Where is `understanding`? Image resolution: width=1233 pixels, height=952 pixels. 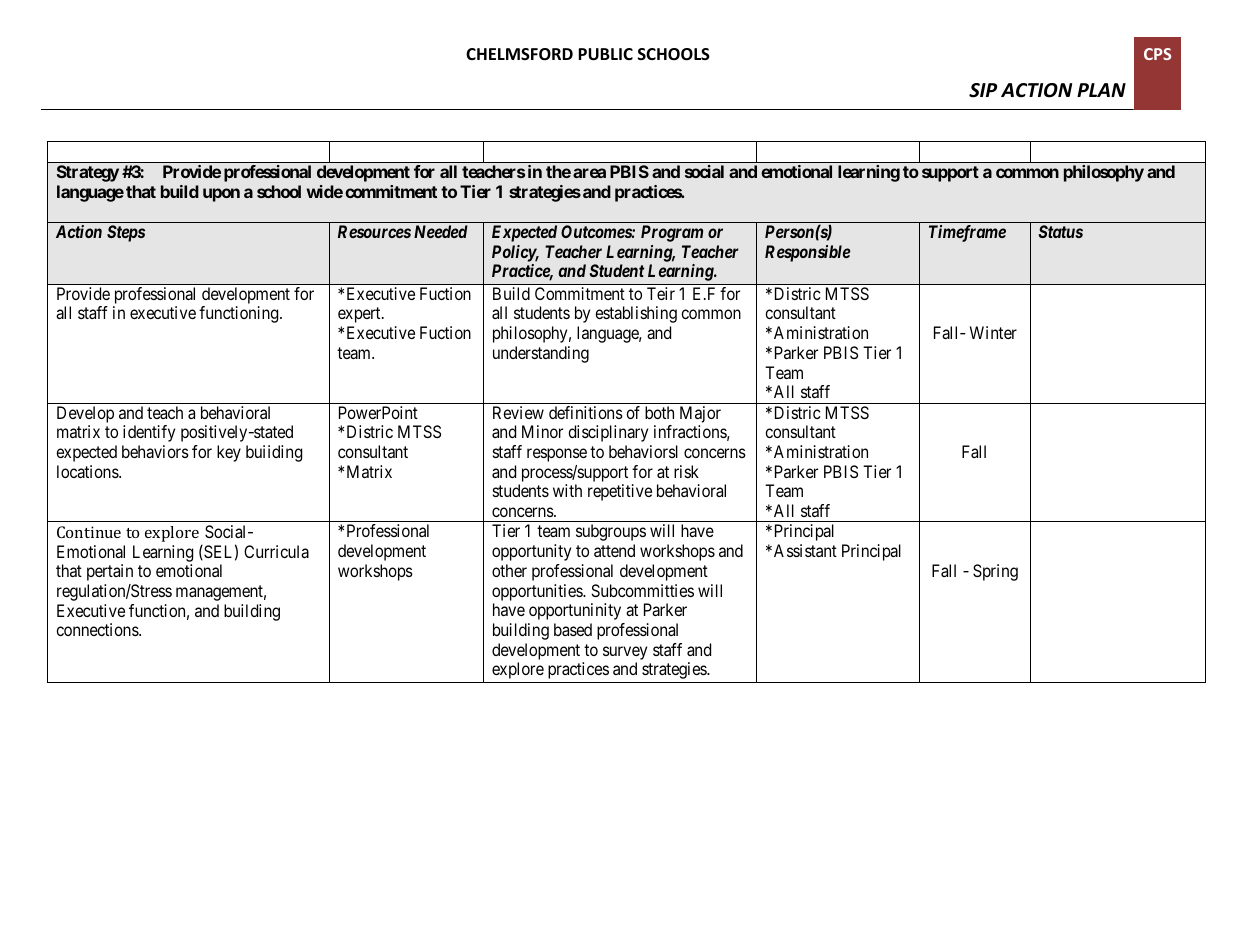 understanding is located at coordinates (541, 354).
